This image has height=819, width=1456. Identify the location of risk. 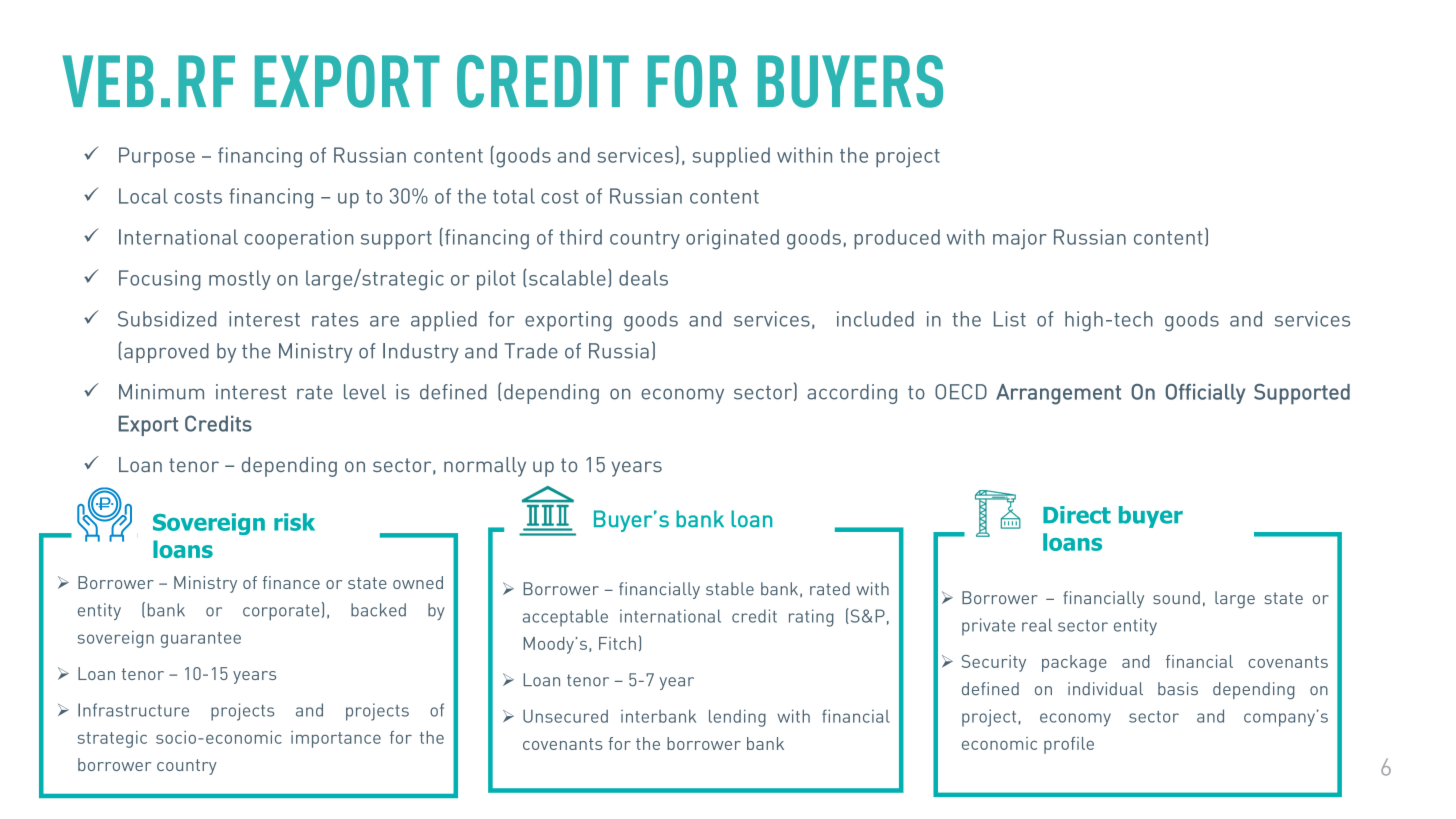
(294, 522).
